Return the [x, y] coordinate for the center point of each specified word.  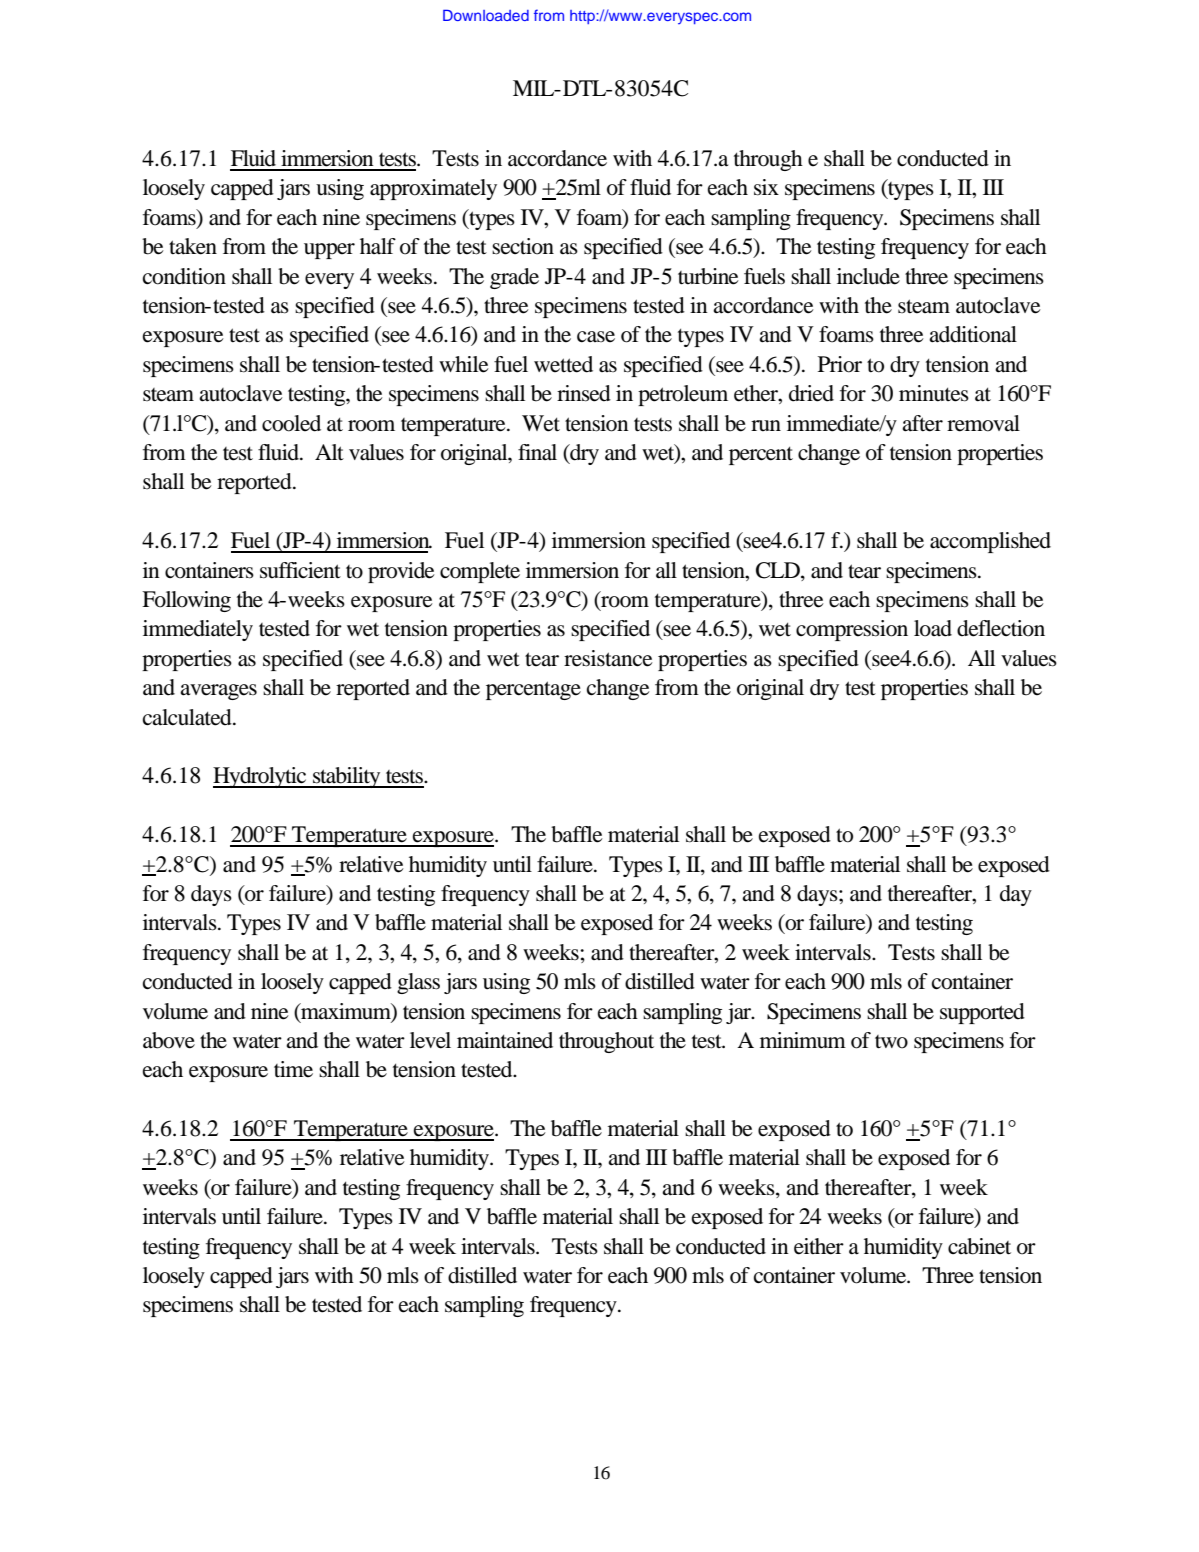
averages [218, 692]
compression [852, 630]
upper [329, 251]
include [868, 276]
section [523, 246]
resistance [608, 658]
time [293, 1069]
